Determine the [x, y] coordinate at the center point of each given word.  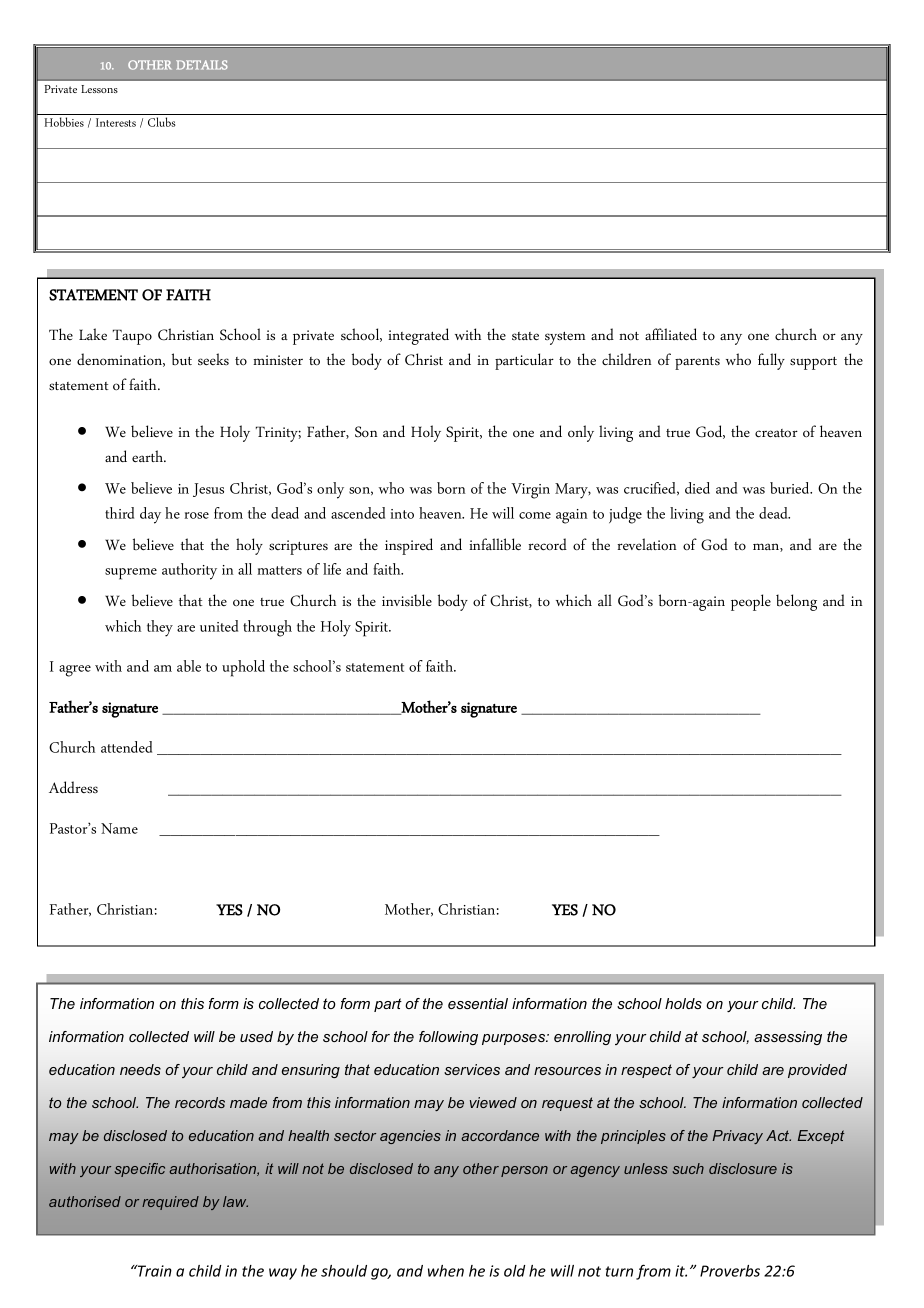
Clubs [162, 122]
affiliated [671, 334]
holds [683, 1003]
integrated [418, 336]
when [446, 1271]
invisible [407, 600]
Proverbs [730, 1271]
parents [697, 363]
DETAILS [202, 65]
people [751, 602]
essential [478, 1003]
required [170, 1203]
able [189, 666]
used [256, 1036]
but [182, 359]
